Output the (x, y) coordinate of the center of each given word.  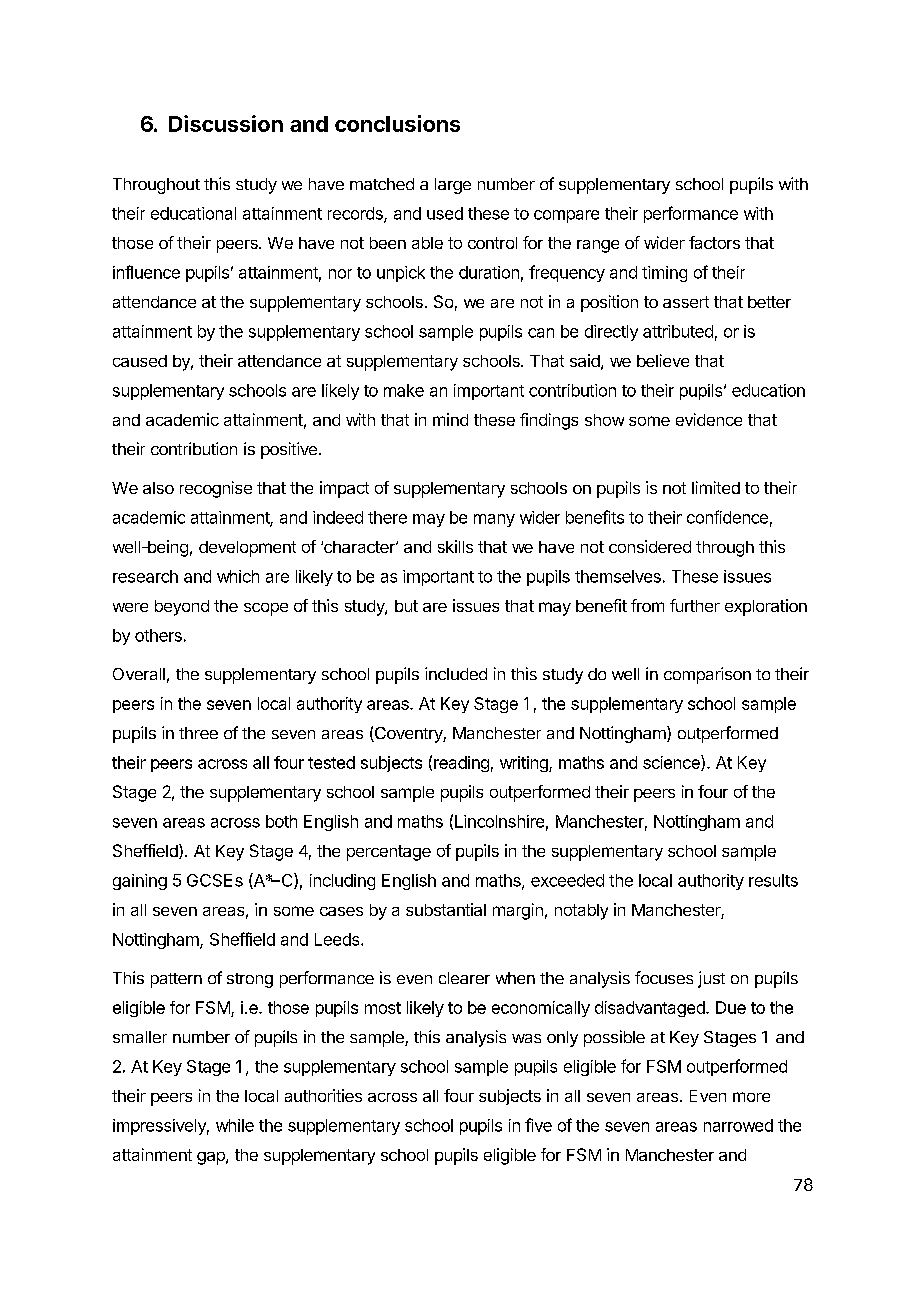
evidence (709, 419)
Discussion (226, 123)
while (235, 1125)
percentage (389, 853)
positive (289, 450)
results (773, 880)
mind (450, 419)
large (453, 186)
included (456, 673)
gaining (140, 882)
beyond (182, 608)
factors (714, 242)
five (538, 1125)
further (695, 605)
